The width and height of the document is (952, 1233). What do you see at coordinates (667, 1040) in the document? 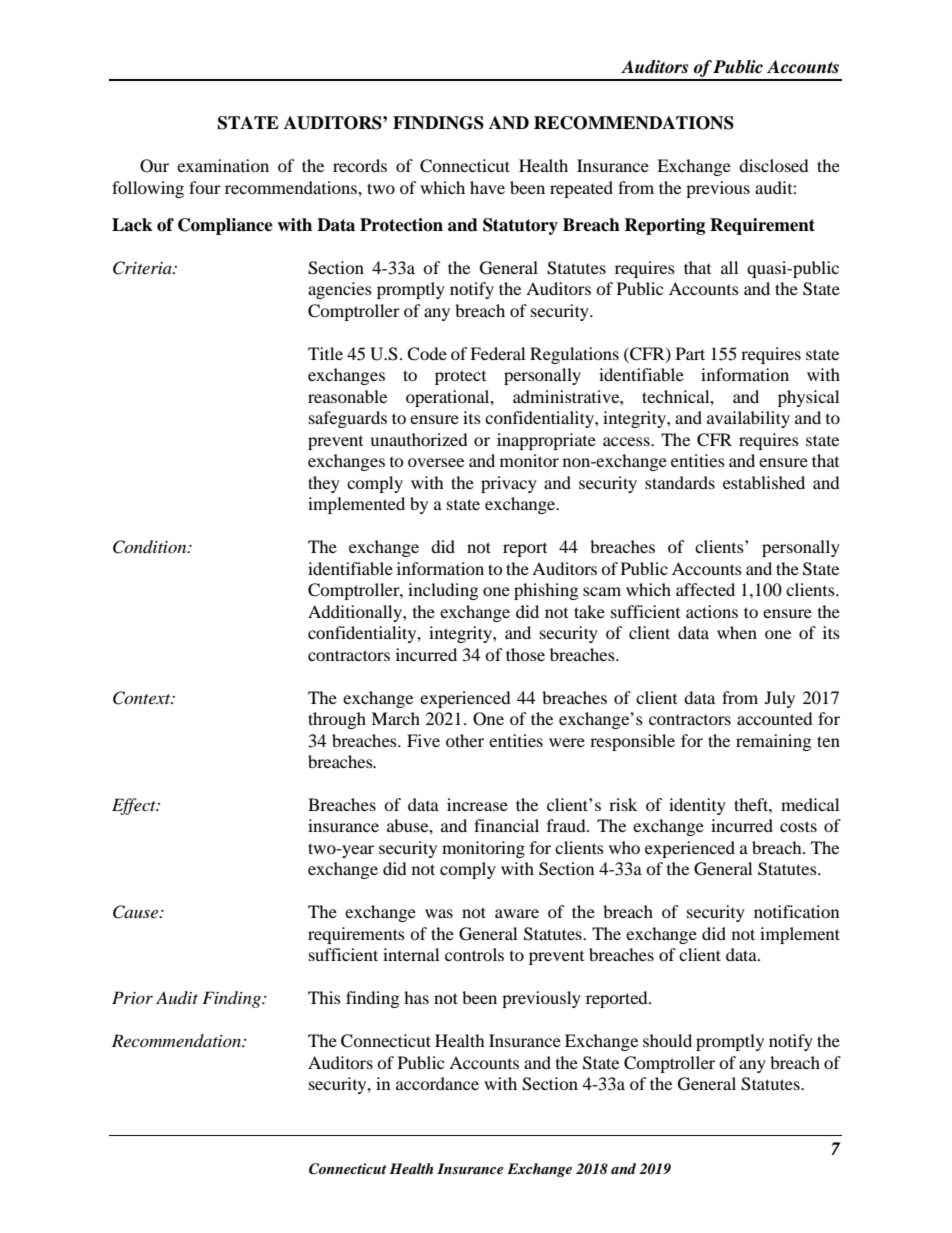
I see `should` at bounding box center [667, 1040].
